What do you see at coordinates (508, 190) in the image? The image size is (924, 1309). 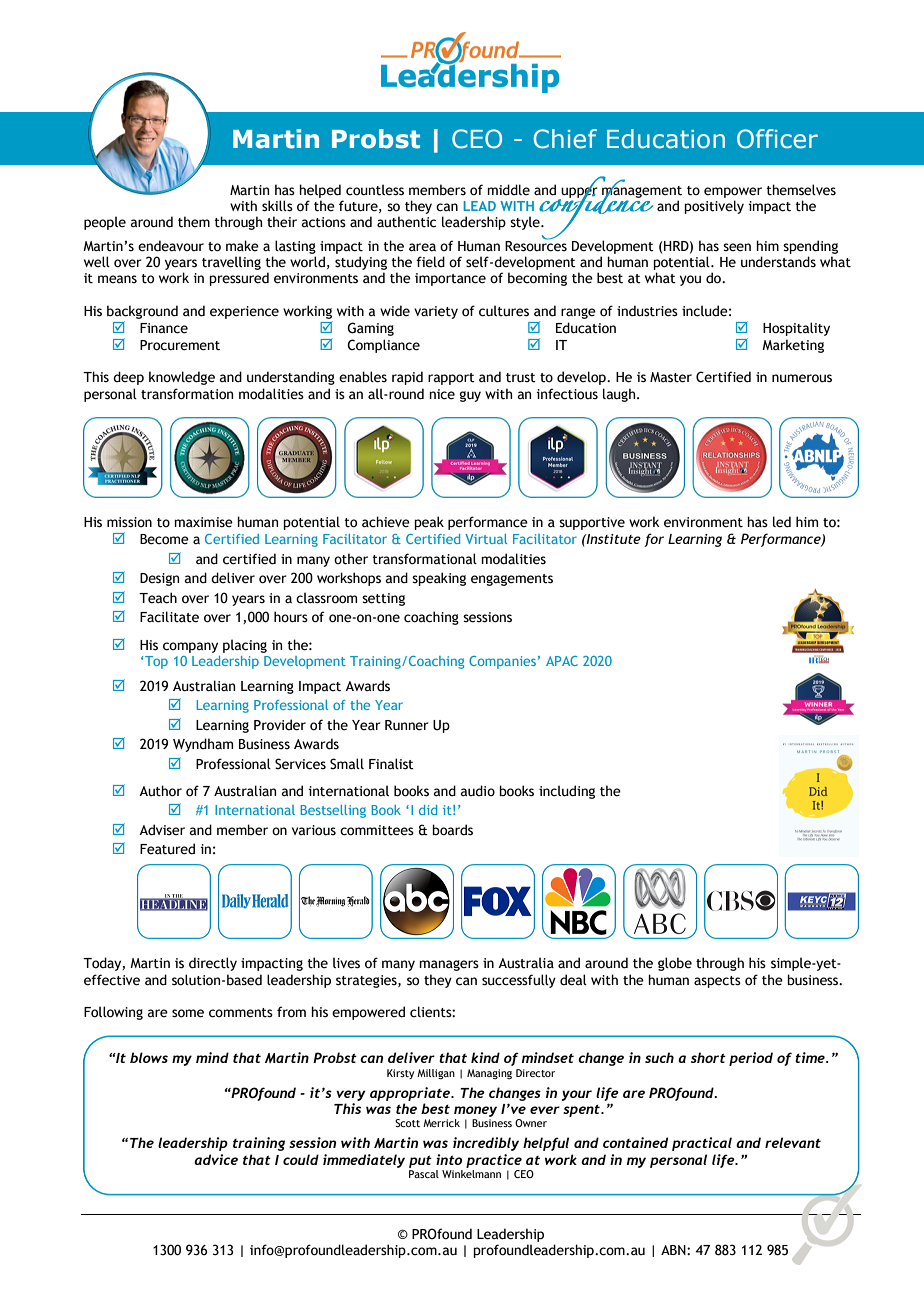 I see `middle` at bounding box center [508, 190].
